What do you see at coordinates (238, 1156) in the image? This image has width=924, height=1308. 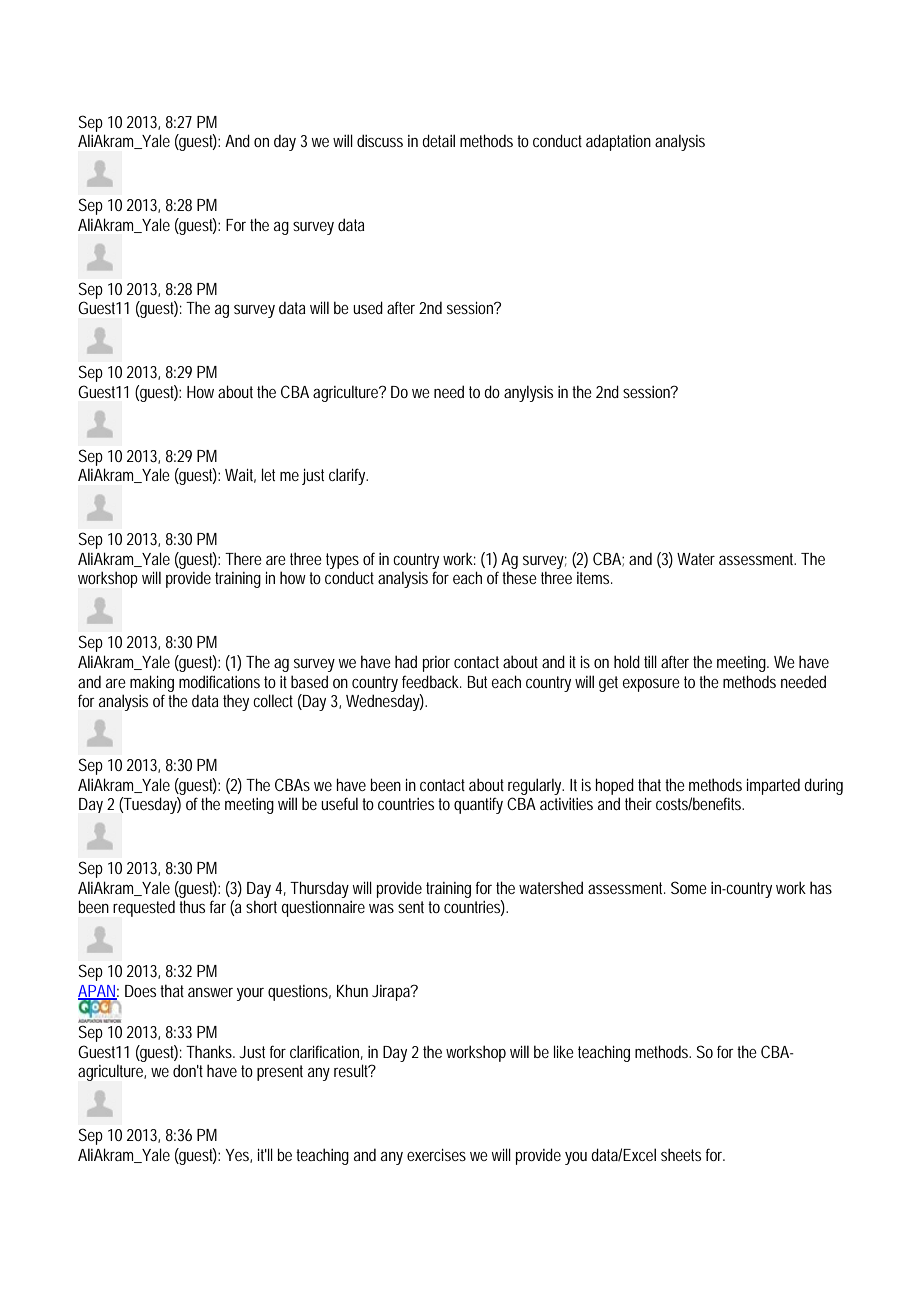 I see `Yes` at bounding box center [238, 1156].
